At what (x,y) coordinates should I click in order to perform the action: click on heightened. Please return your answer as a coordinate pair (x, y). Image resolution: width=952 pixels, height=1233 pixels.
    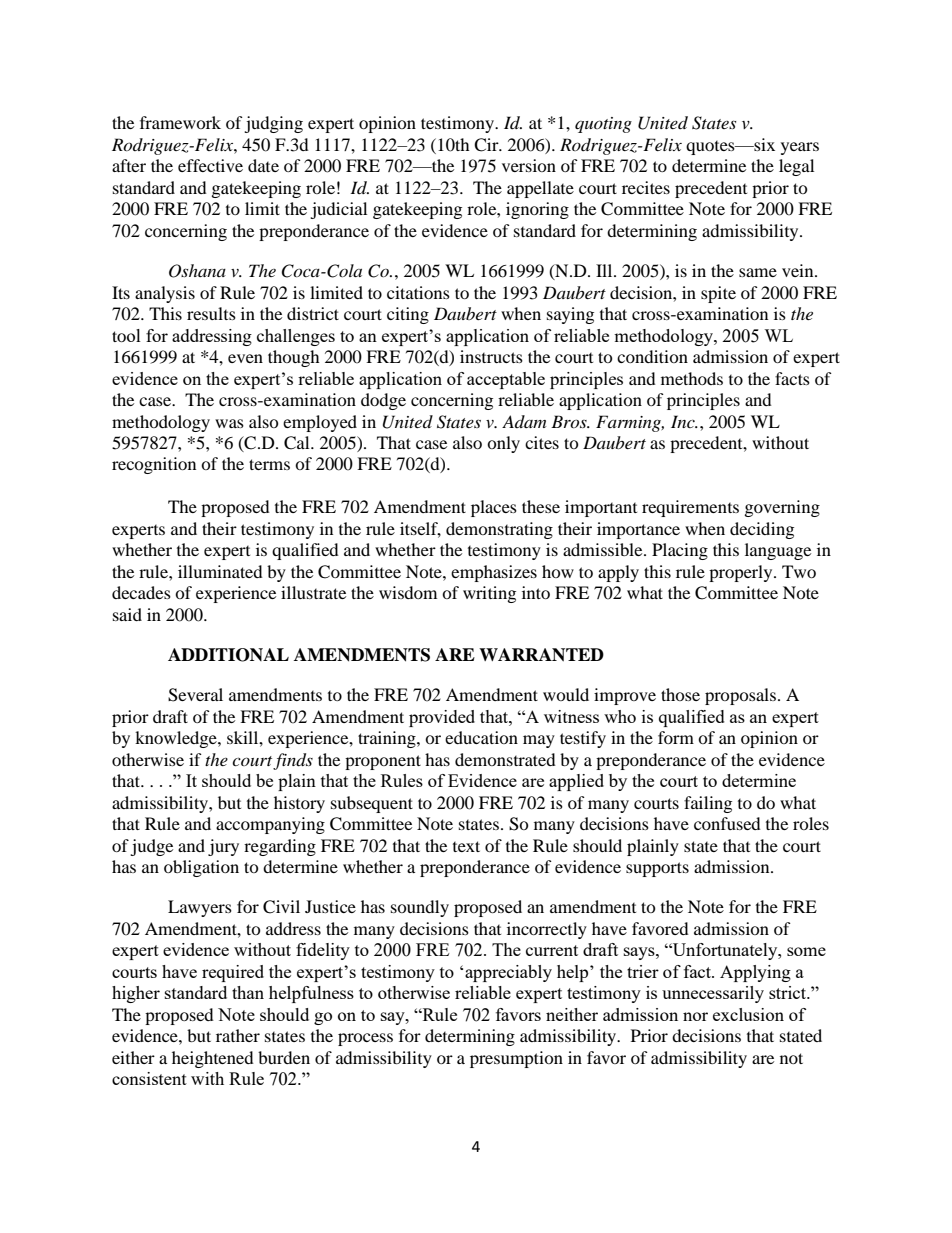
    Looking at the image, I should click on (213, 1059).
